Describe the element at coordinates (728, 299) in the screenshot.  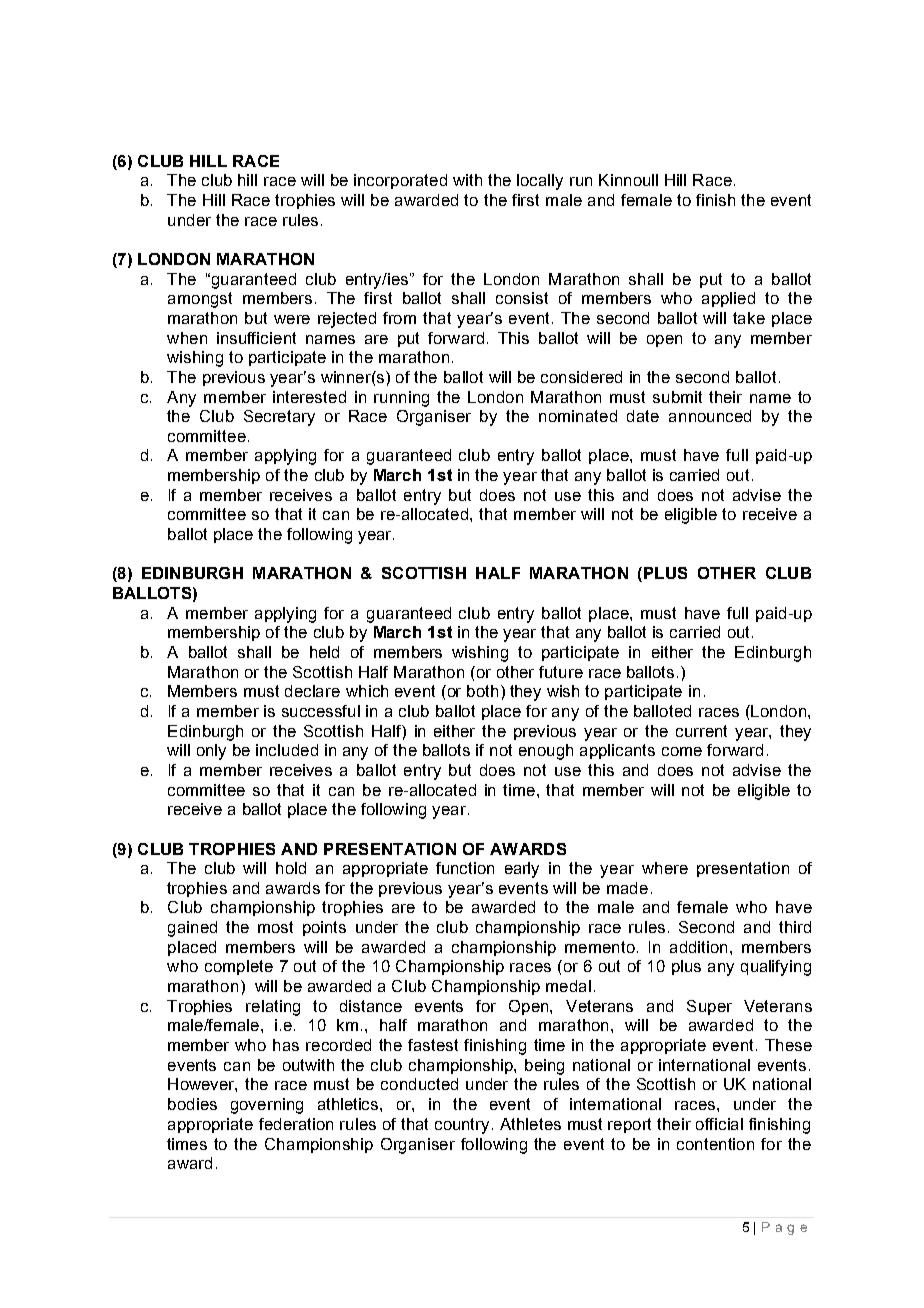
I see `applied` at that location.
